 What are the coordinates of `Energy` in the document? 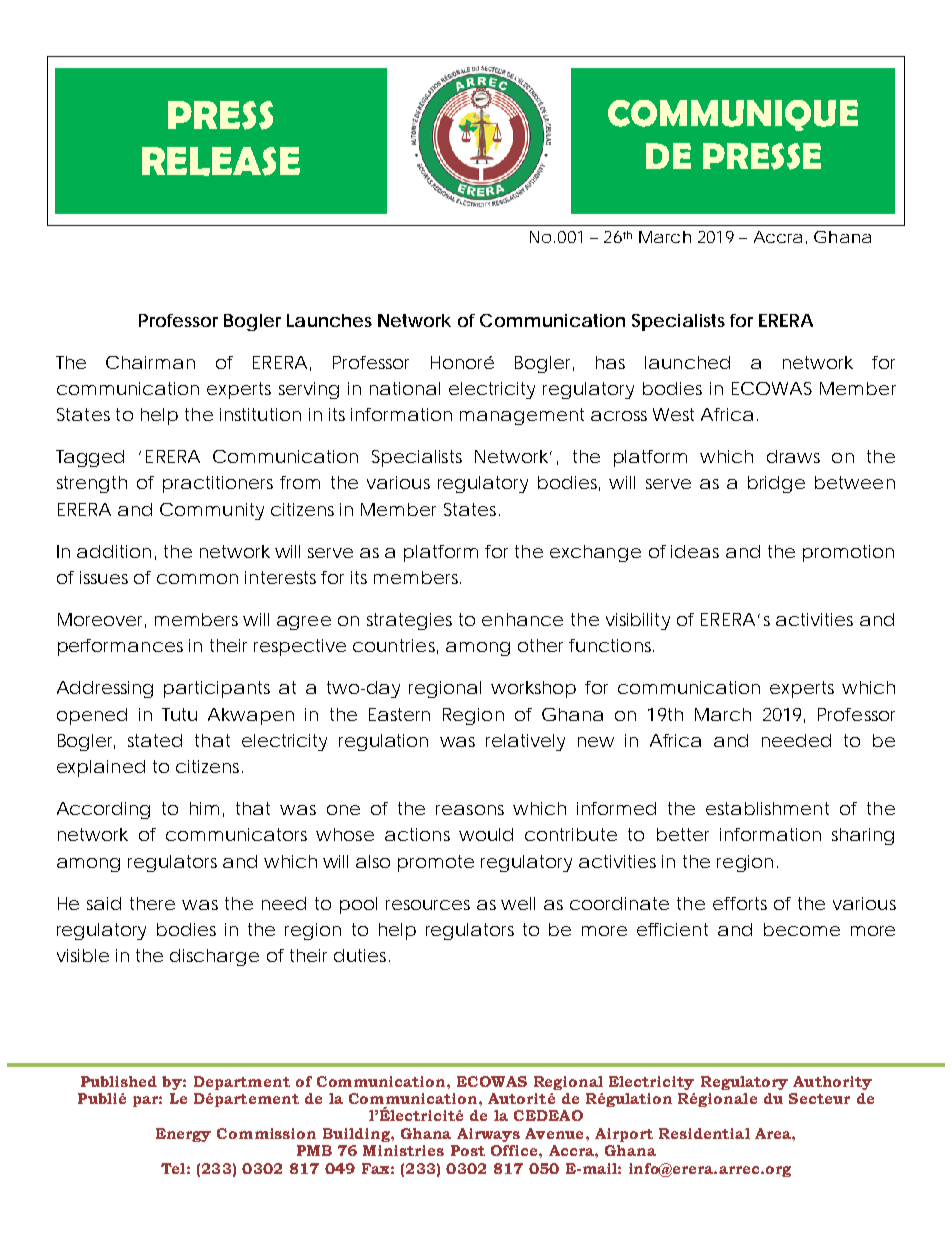 It's located at (183, 1135).
